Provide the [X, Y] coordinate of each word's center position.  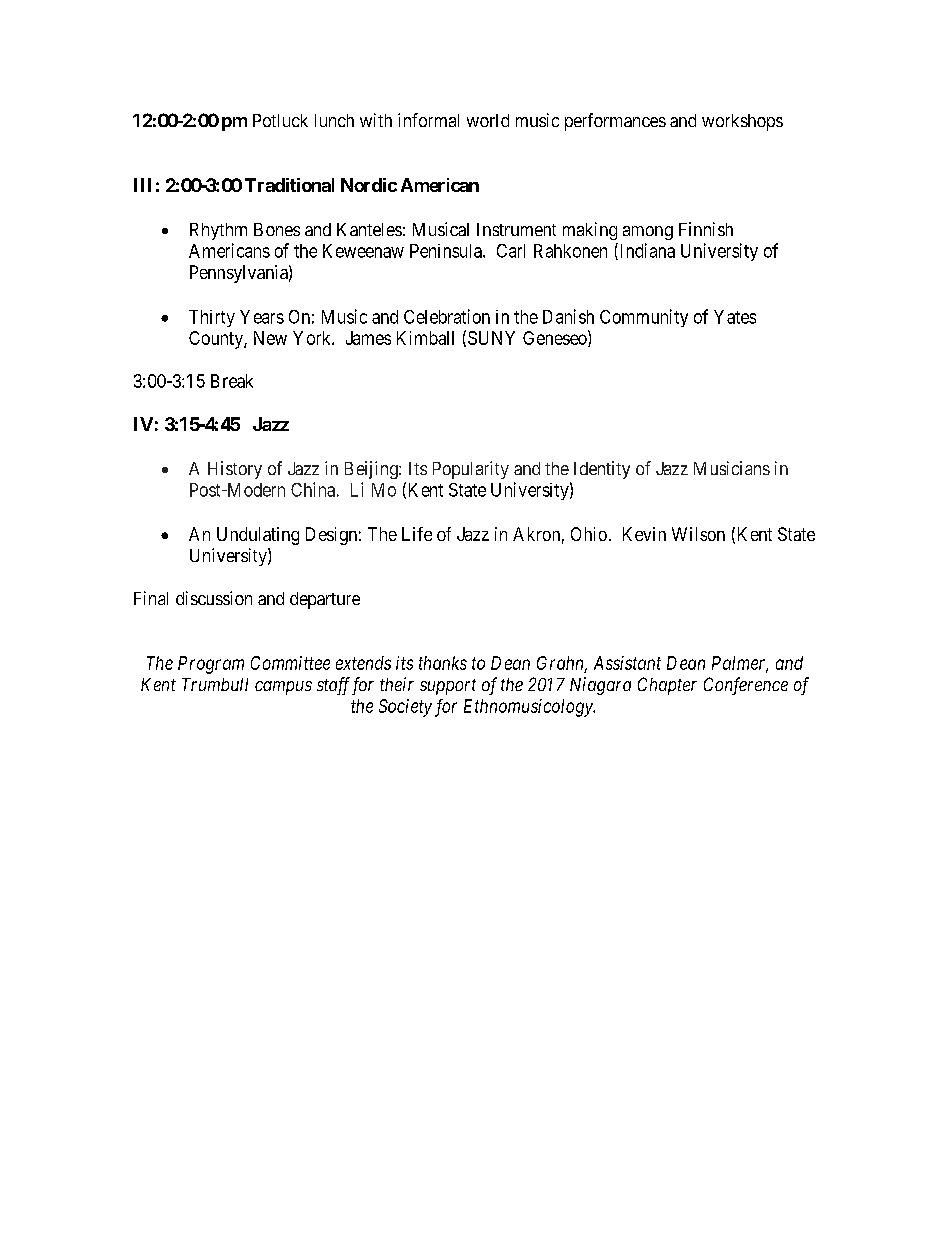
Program [211, 665]
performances [615, 122]
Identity [602, 470]
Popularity [471, 470]
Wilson [698, 534]
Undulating [258, 536]
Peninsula [447, 251]
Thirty [212, 318]
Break [232, 381]
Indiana [646, 251]
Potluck [280, 120]
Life [417, 534]
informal [428, 120]
